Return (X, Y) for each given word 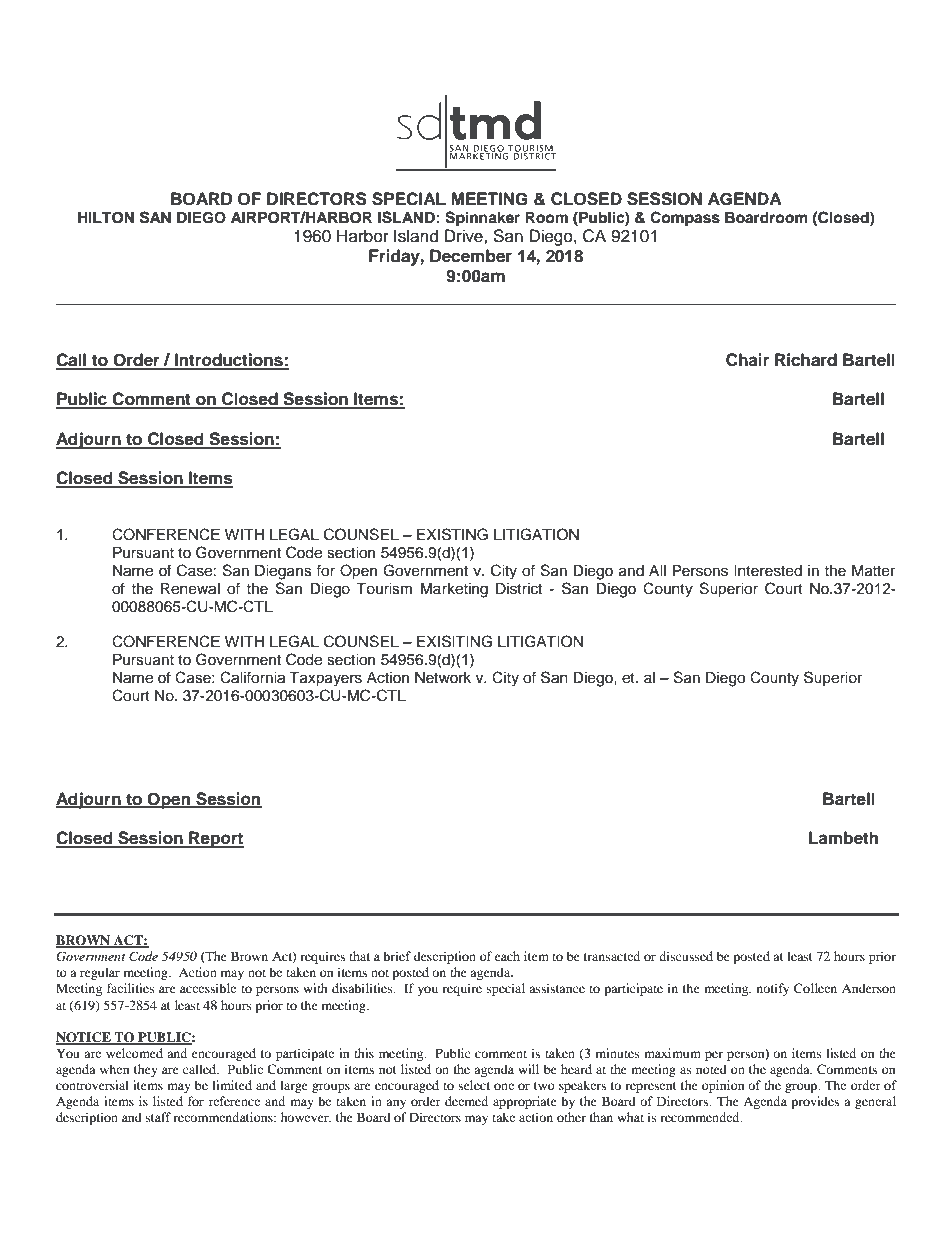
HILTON (106, 218)
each (507, 956)
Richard (806, 360)
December (471, 256)
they (146, 1070)
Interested (768, 571)
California (252, 677)
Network (443, 678)
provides (815, 1102)
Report (215, 839)
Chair (747, 360)
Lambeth (843, 838)
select (474, 1085)
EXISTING (452, 534)
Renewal (190, 589)
